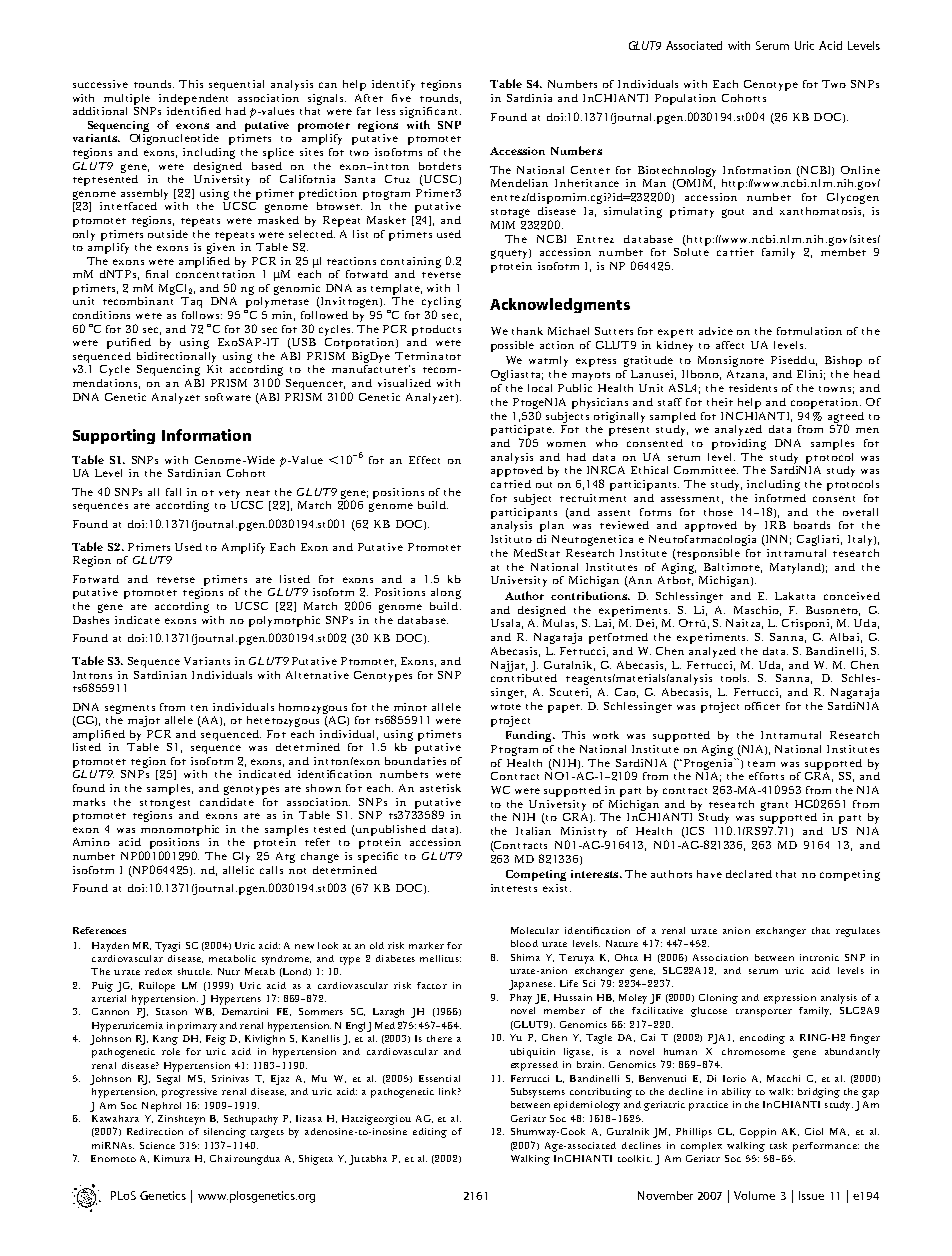 Image resolution: width=952 pixels, height=1256 pixels. I want to click on sequential, so click(236, 85).
